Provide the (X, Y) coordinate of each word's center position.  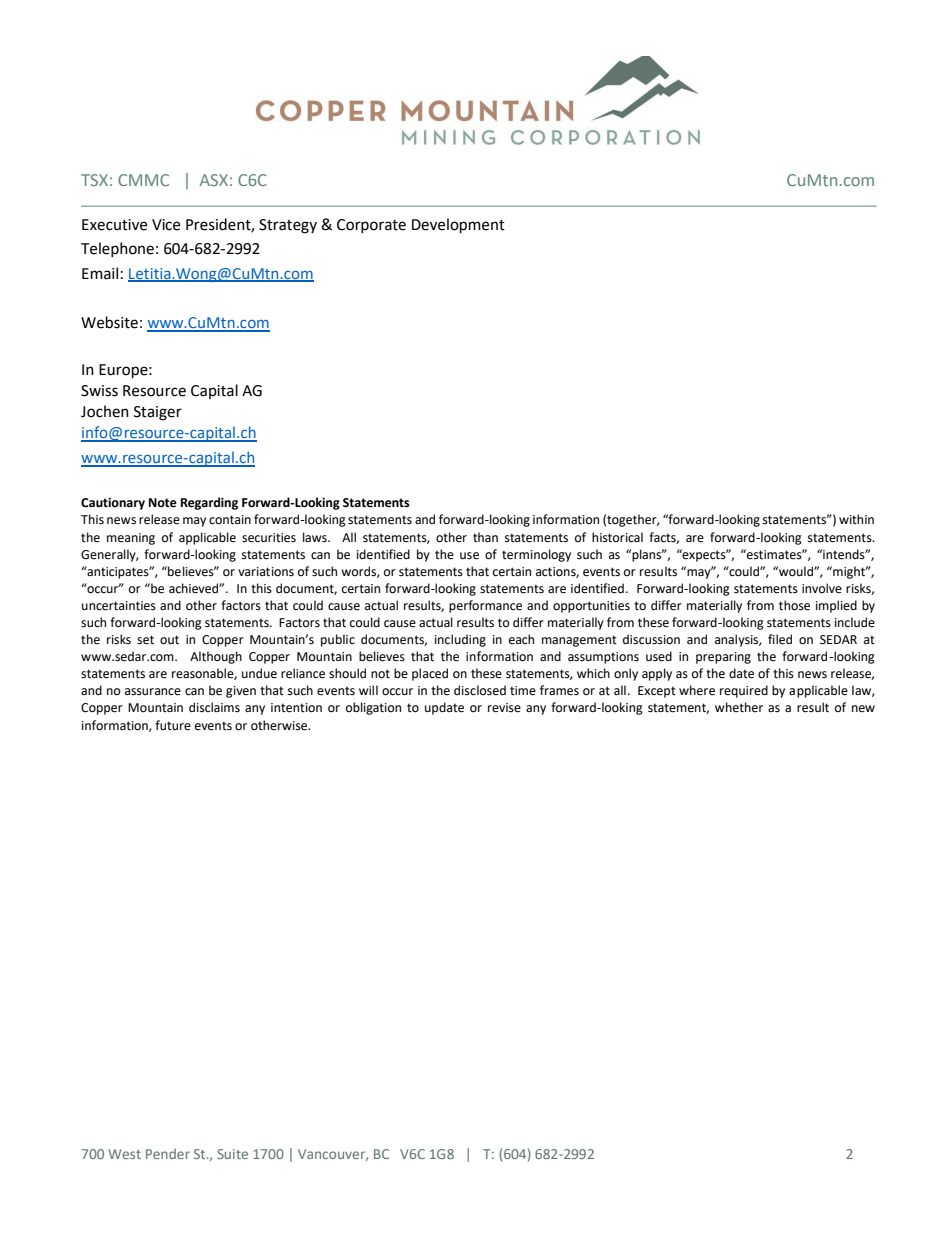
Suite (233, 1154)
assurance (153, 692)
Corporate (371, 226)
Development (458, 225)
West (124, 1154)
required (744, 691)
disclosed (480, 690)
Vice (166, 225)
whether (739, 707)
